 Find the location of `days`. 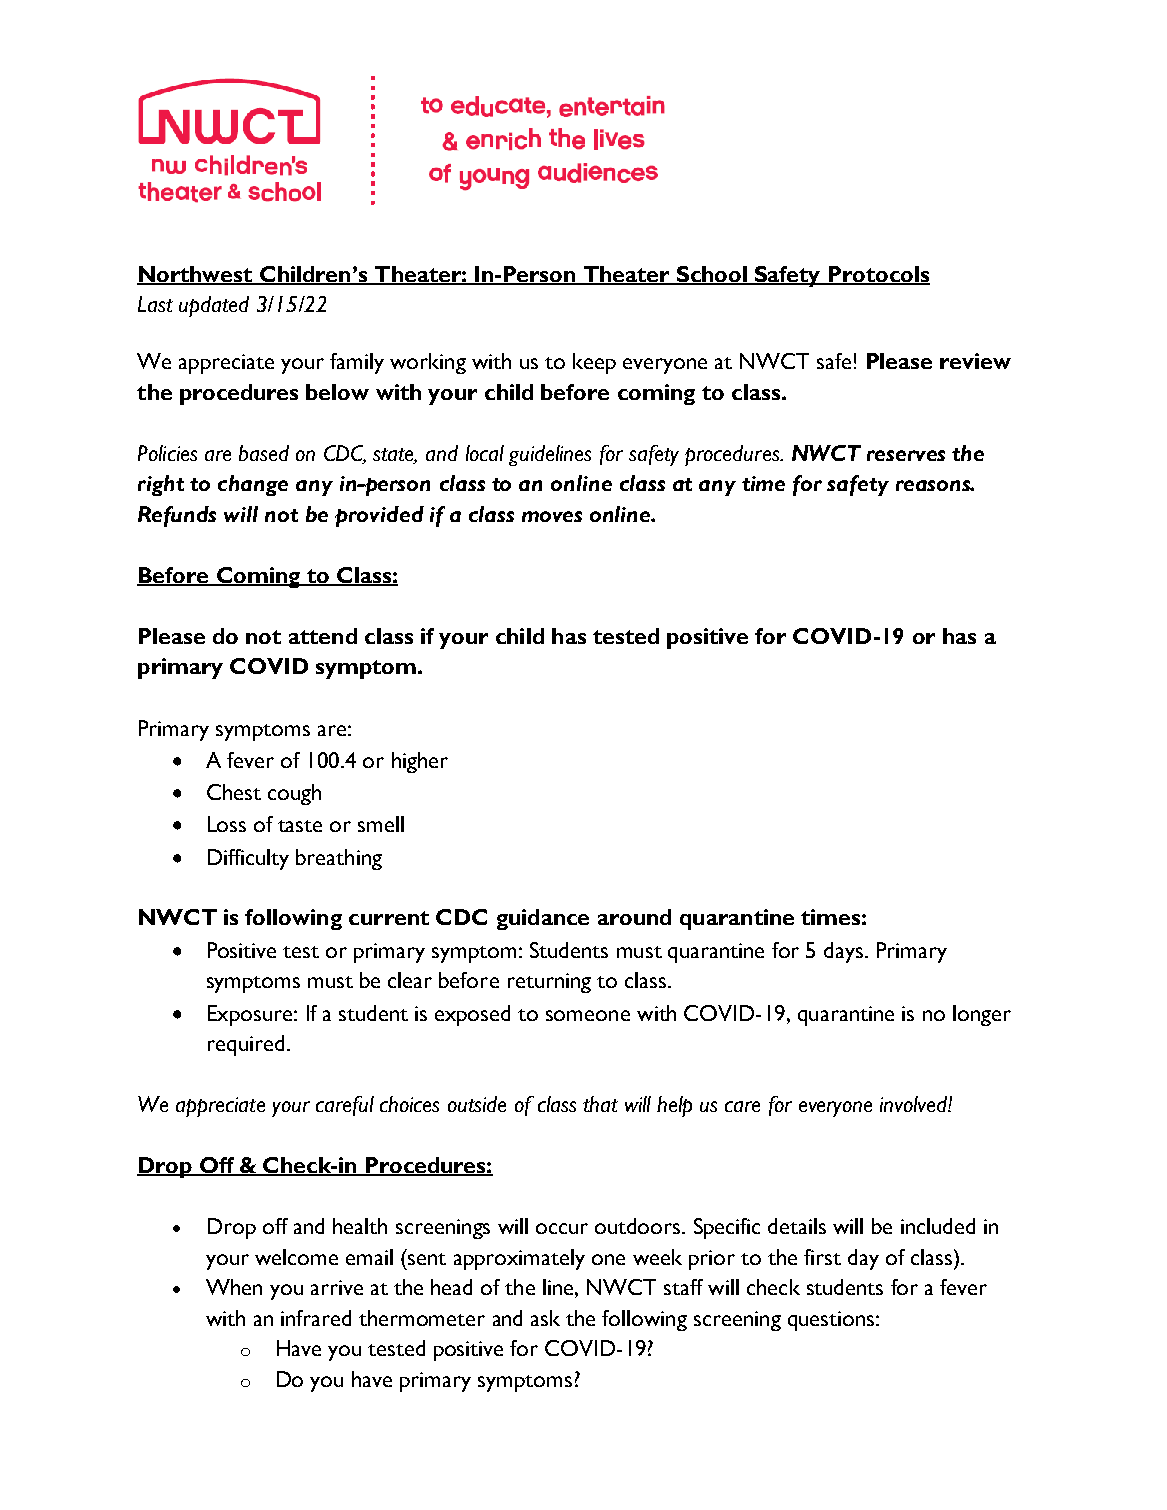

days is located at coordinates (843, 952).
